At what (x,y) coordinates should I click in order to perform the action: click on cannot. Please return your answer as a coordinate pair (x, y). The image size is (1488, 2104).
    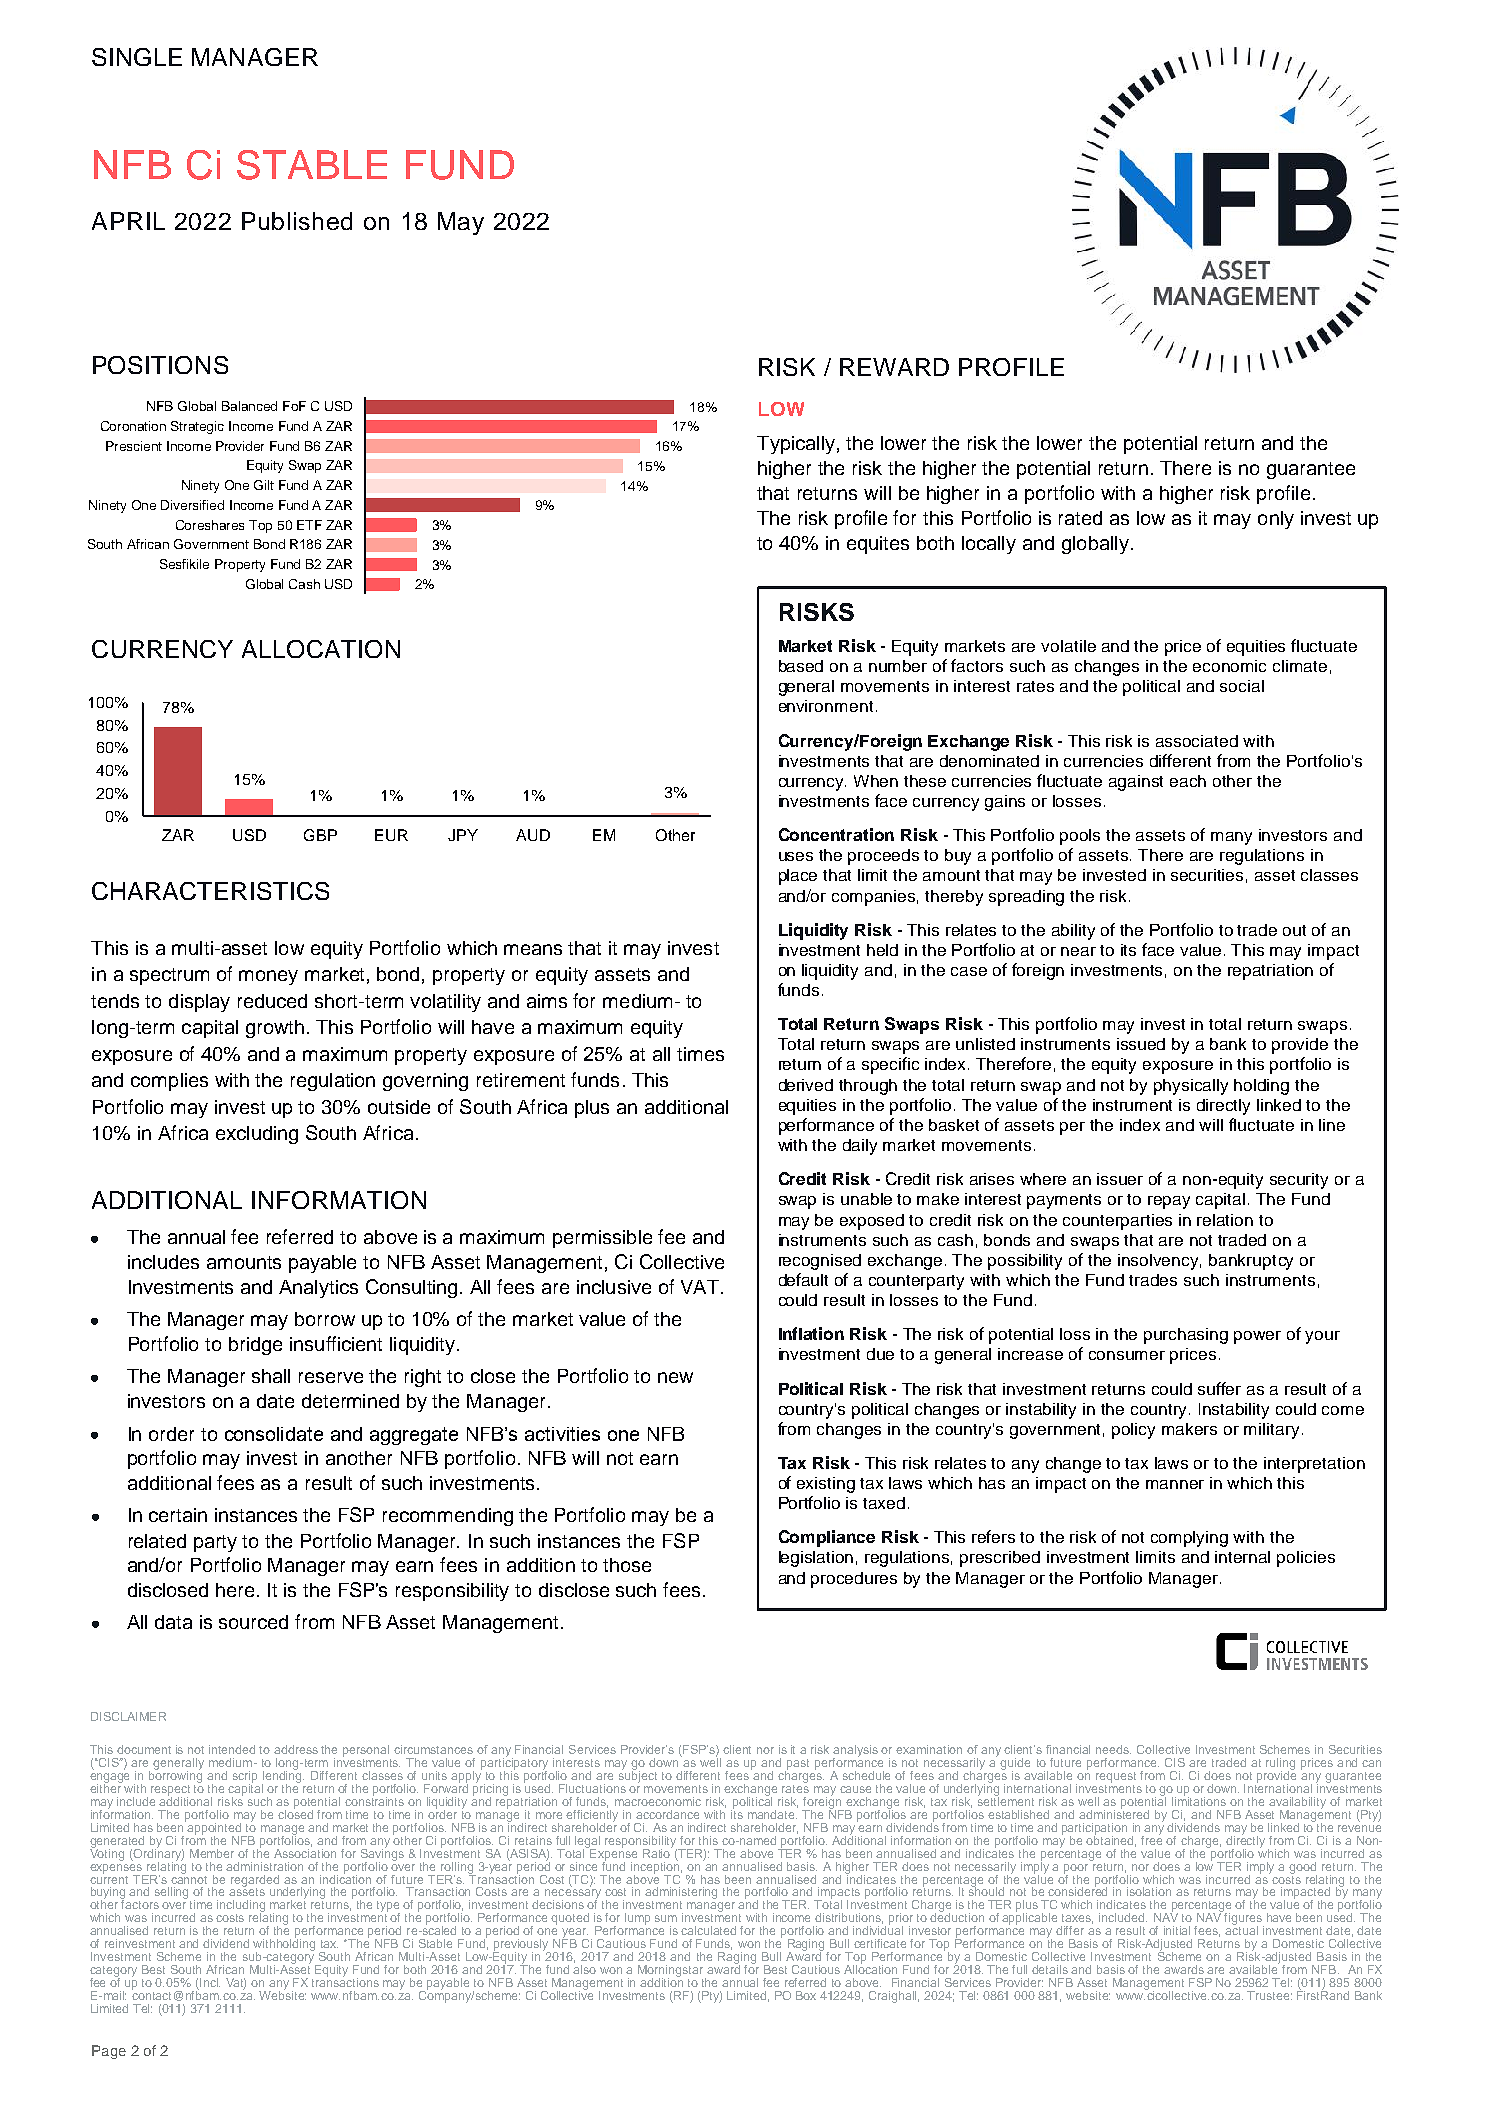
    Looking at the image, I should click on (189, 1878).
